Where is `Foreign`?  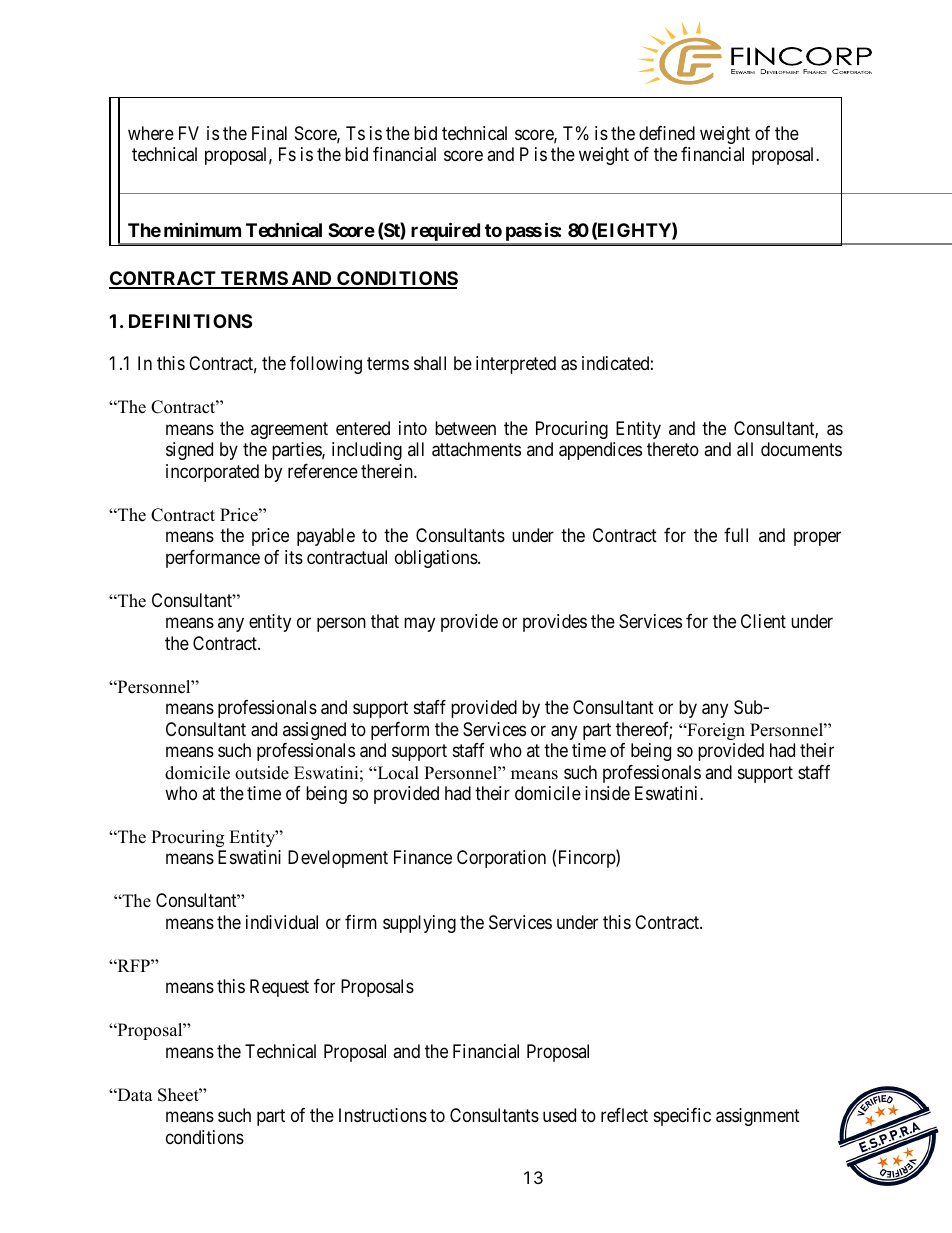 Foreign is located at coordinates (715, 731).
